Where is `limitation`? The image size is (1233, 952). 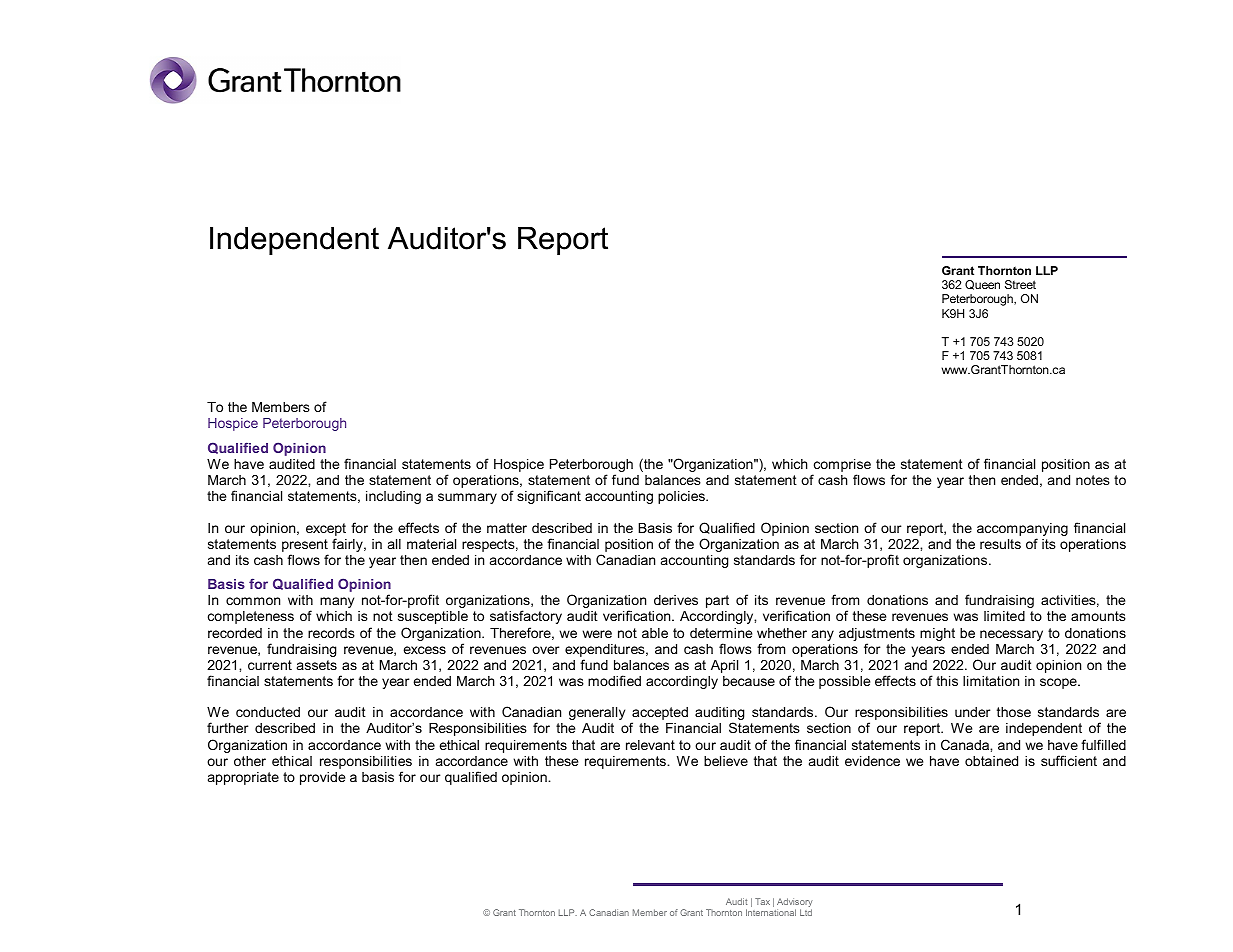
limitation is located at coordinates (991, 681).
